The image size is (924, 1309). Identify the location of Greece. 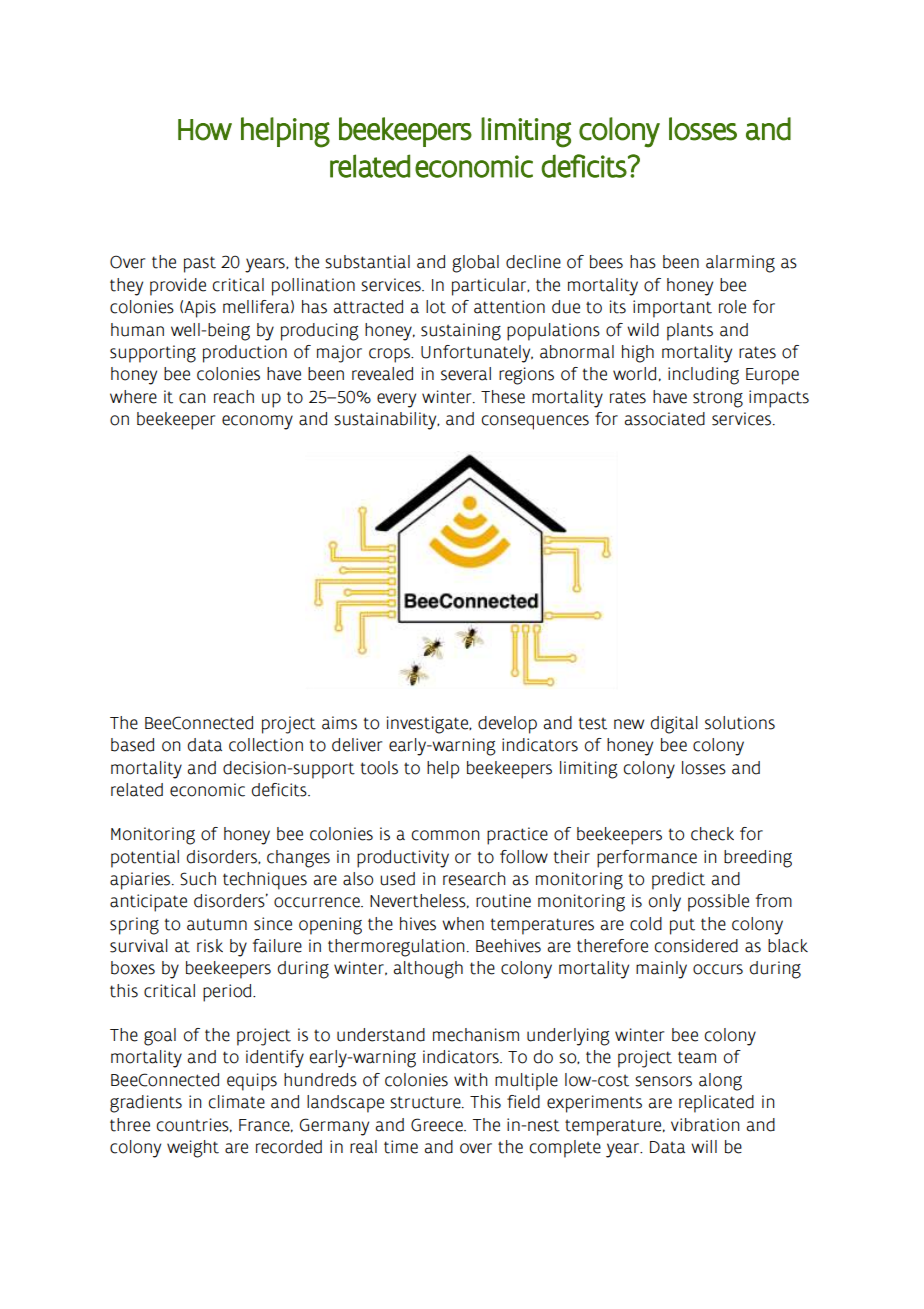
(438, 1125).
